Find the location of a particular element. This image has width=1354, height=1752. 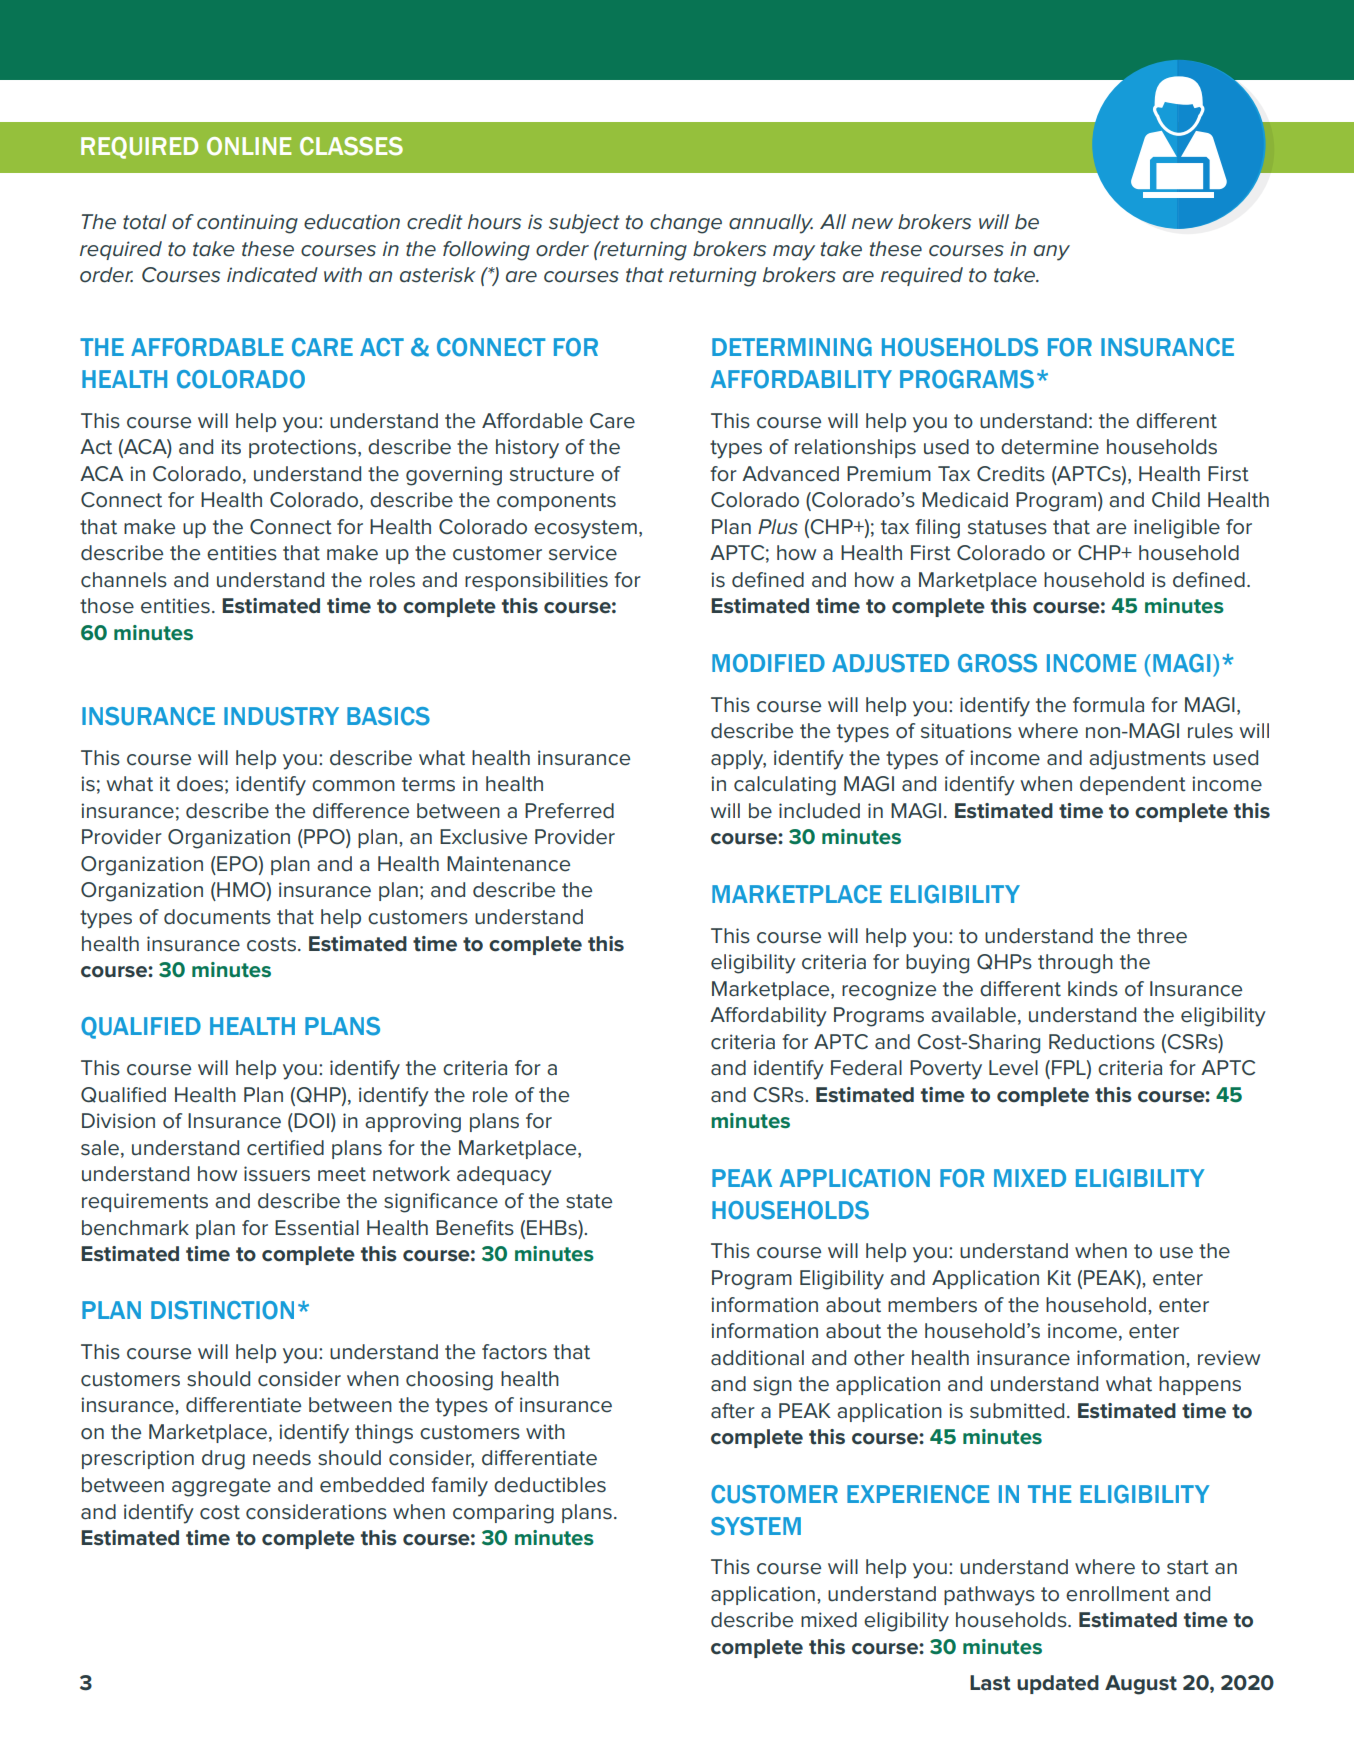

formula is located at coordinates (1108, 705).
